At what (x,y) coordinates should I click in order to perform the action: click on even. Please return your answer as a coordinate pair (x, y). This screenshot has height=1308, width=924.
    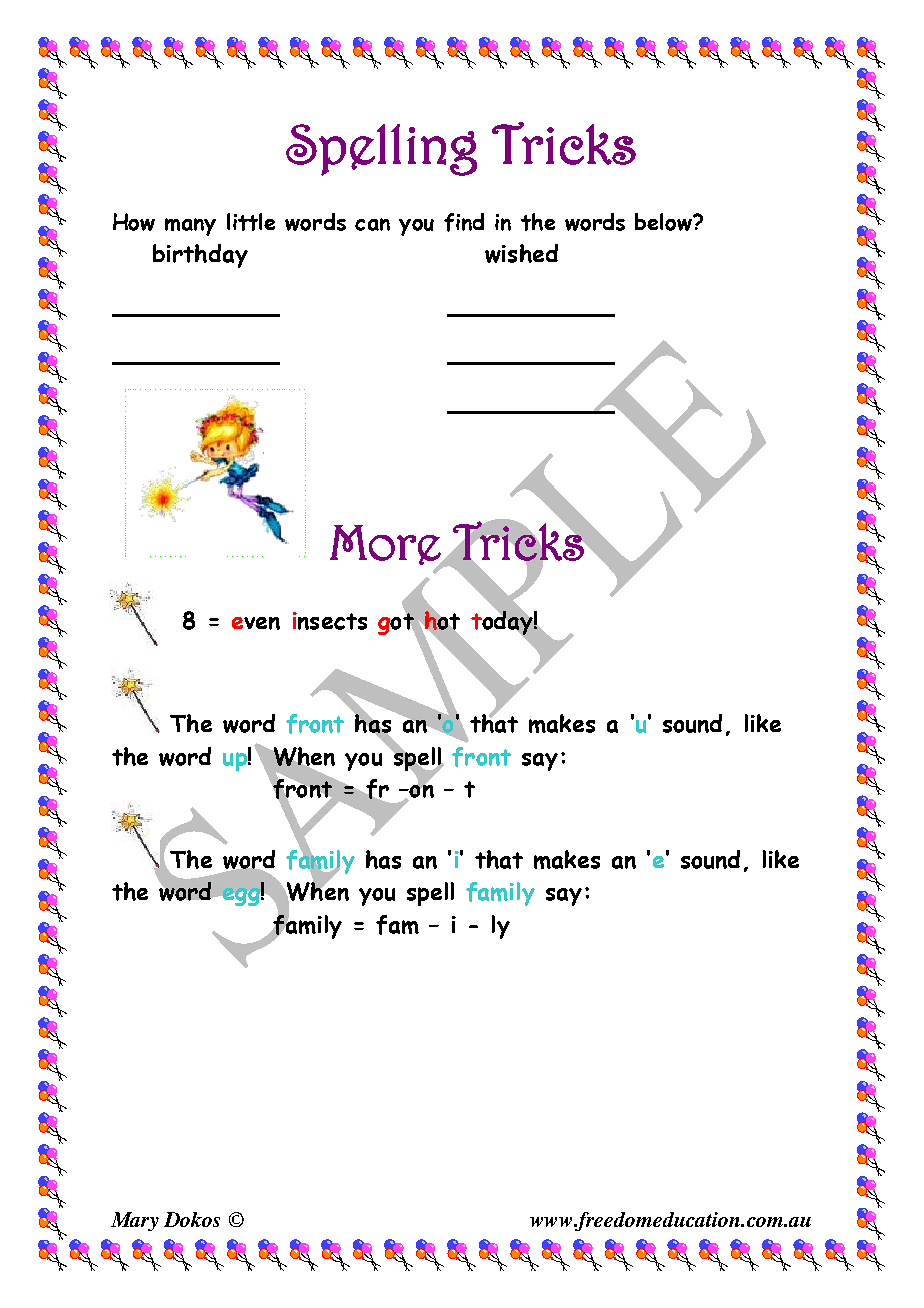
    Looking at the image, I should click on (256, 623).
